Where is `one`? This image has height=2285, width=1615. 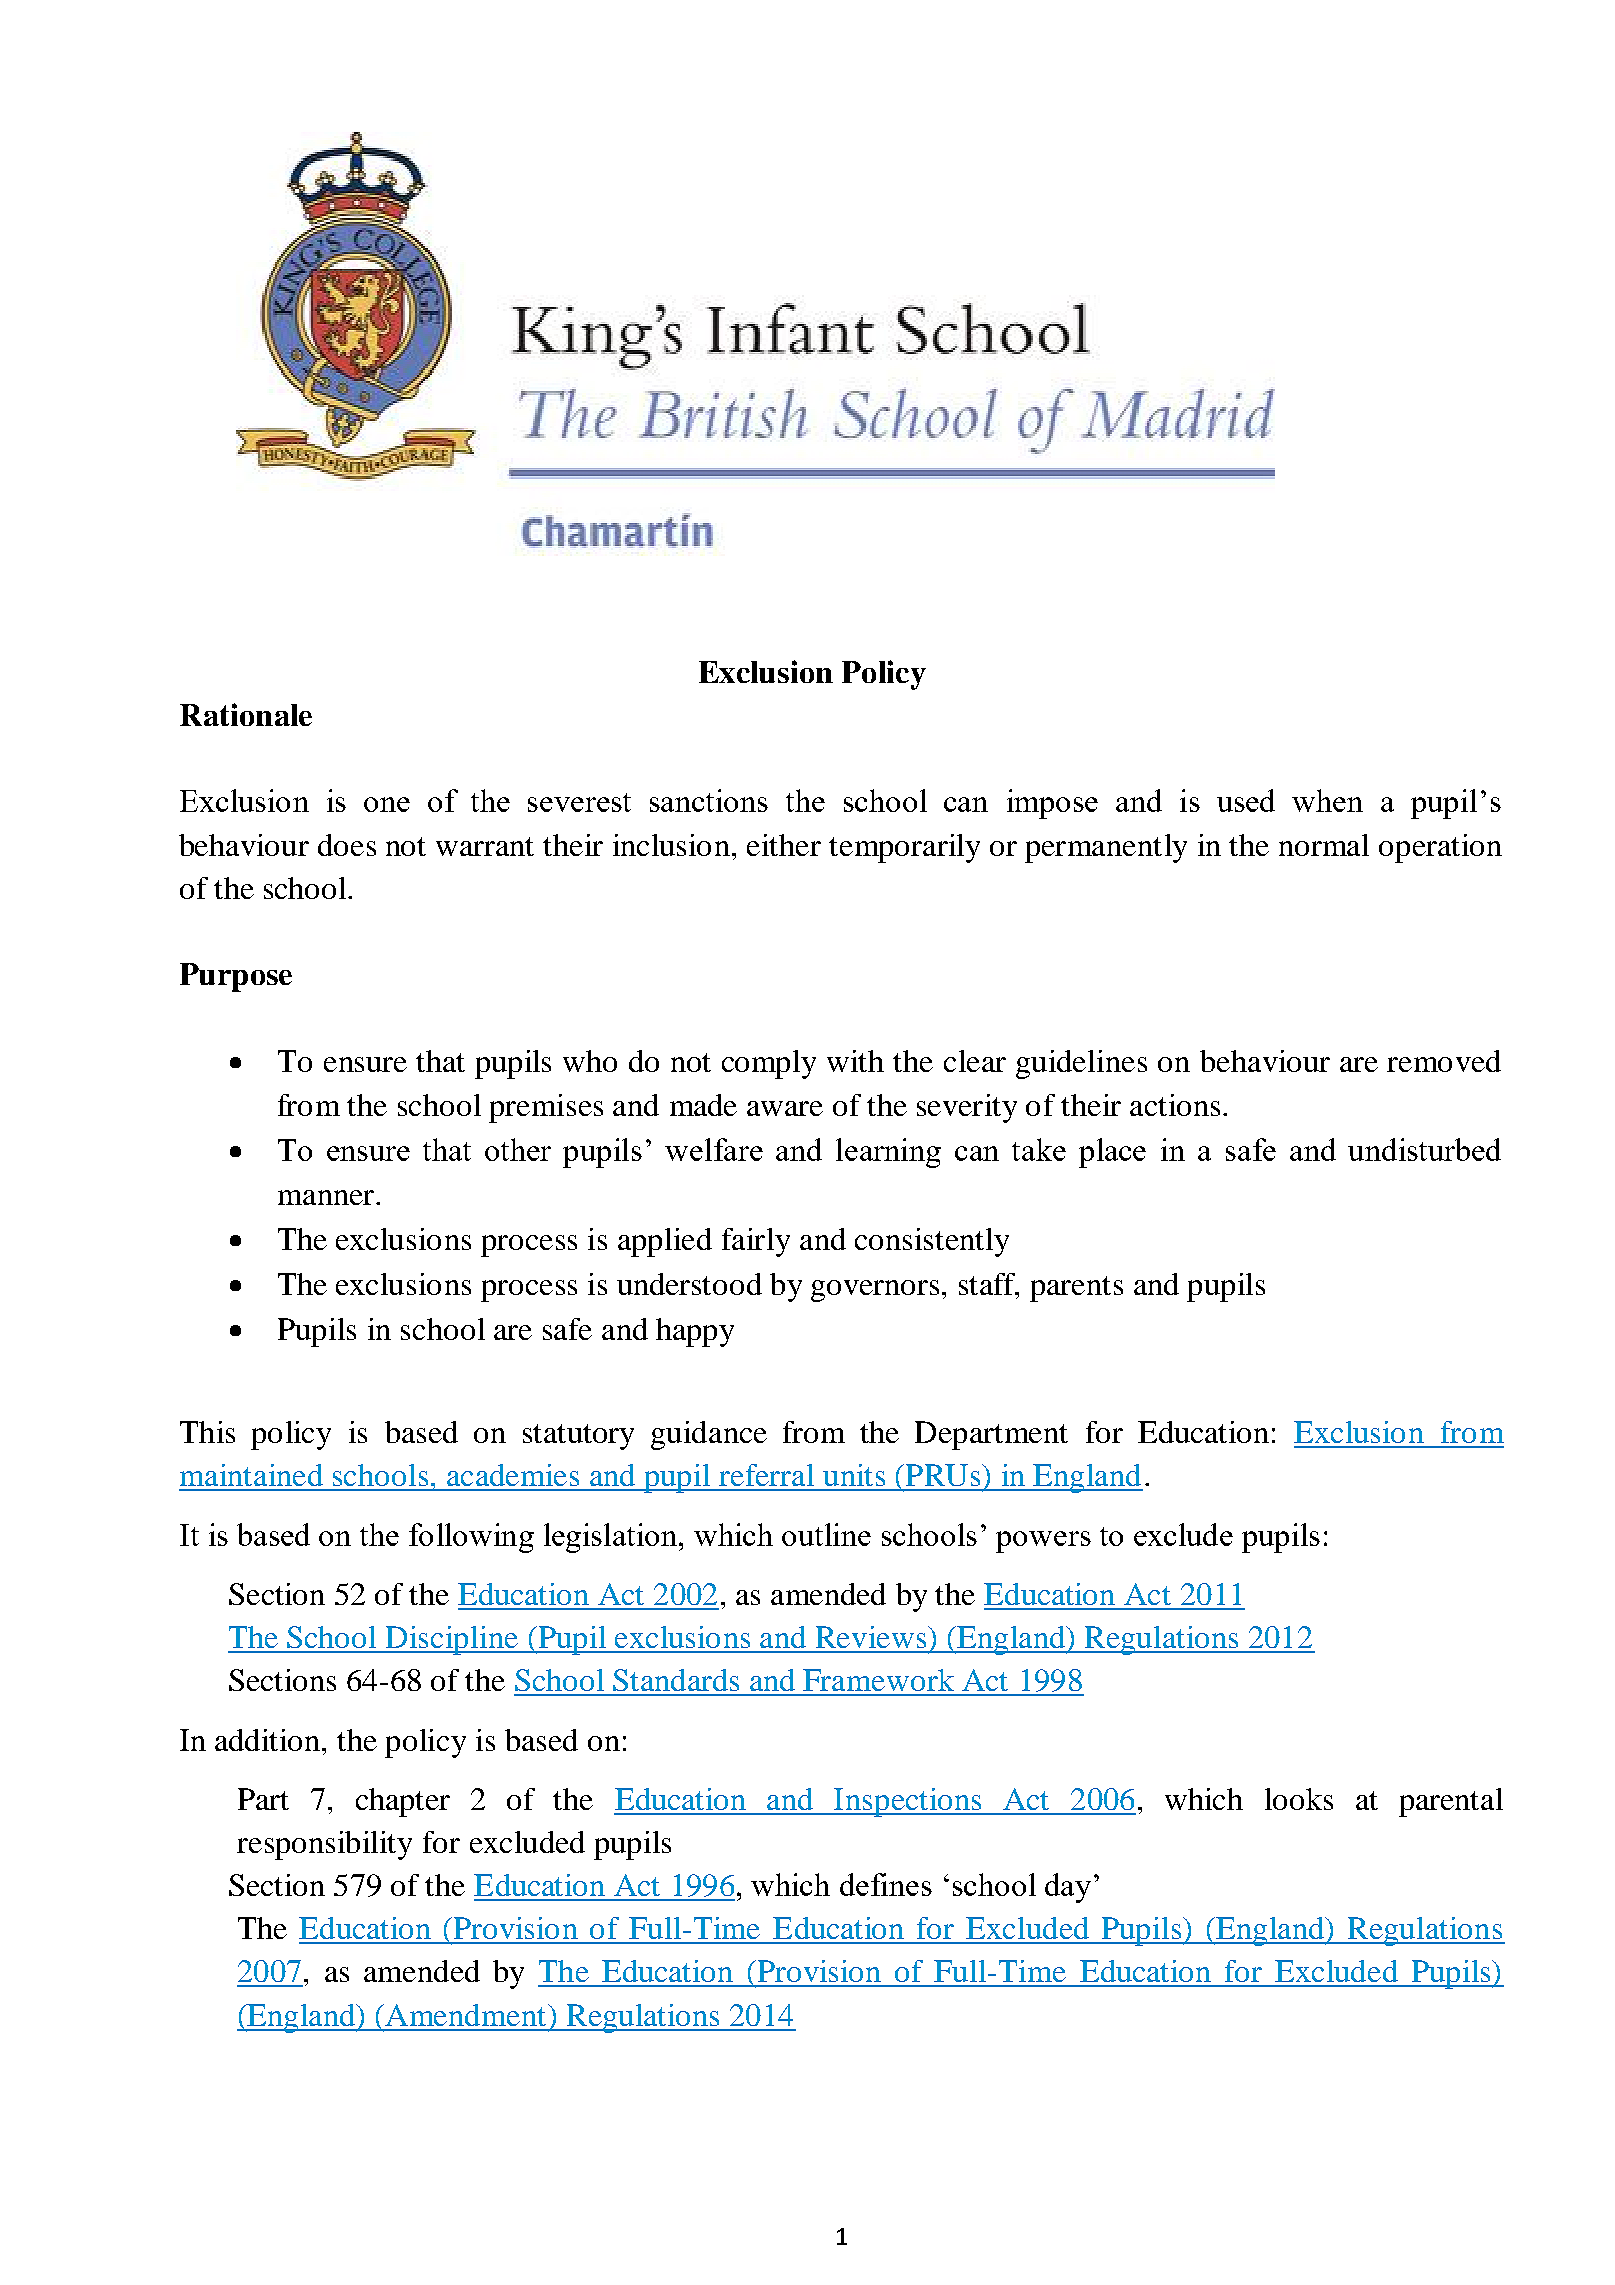 one is located at coordinates (387, 804).
